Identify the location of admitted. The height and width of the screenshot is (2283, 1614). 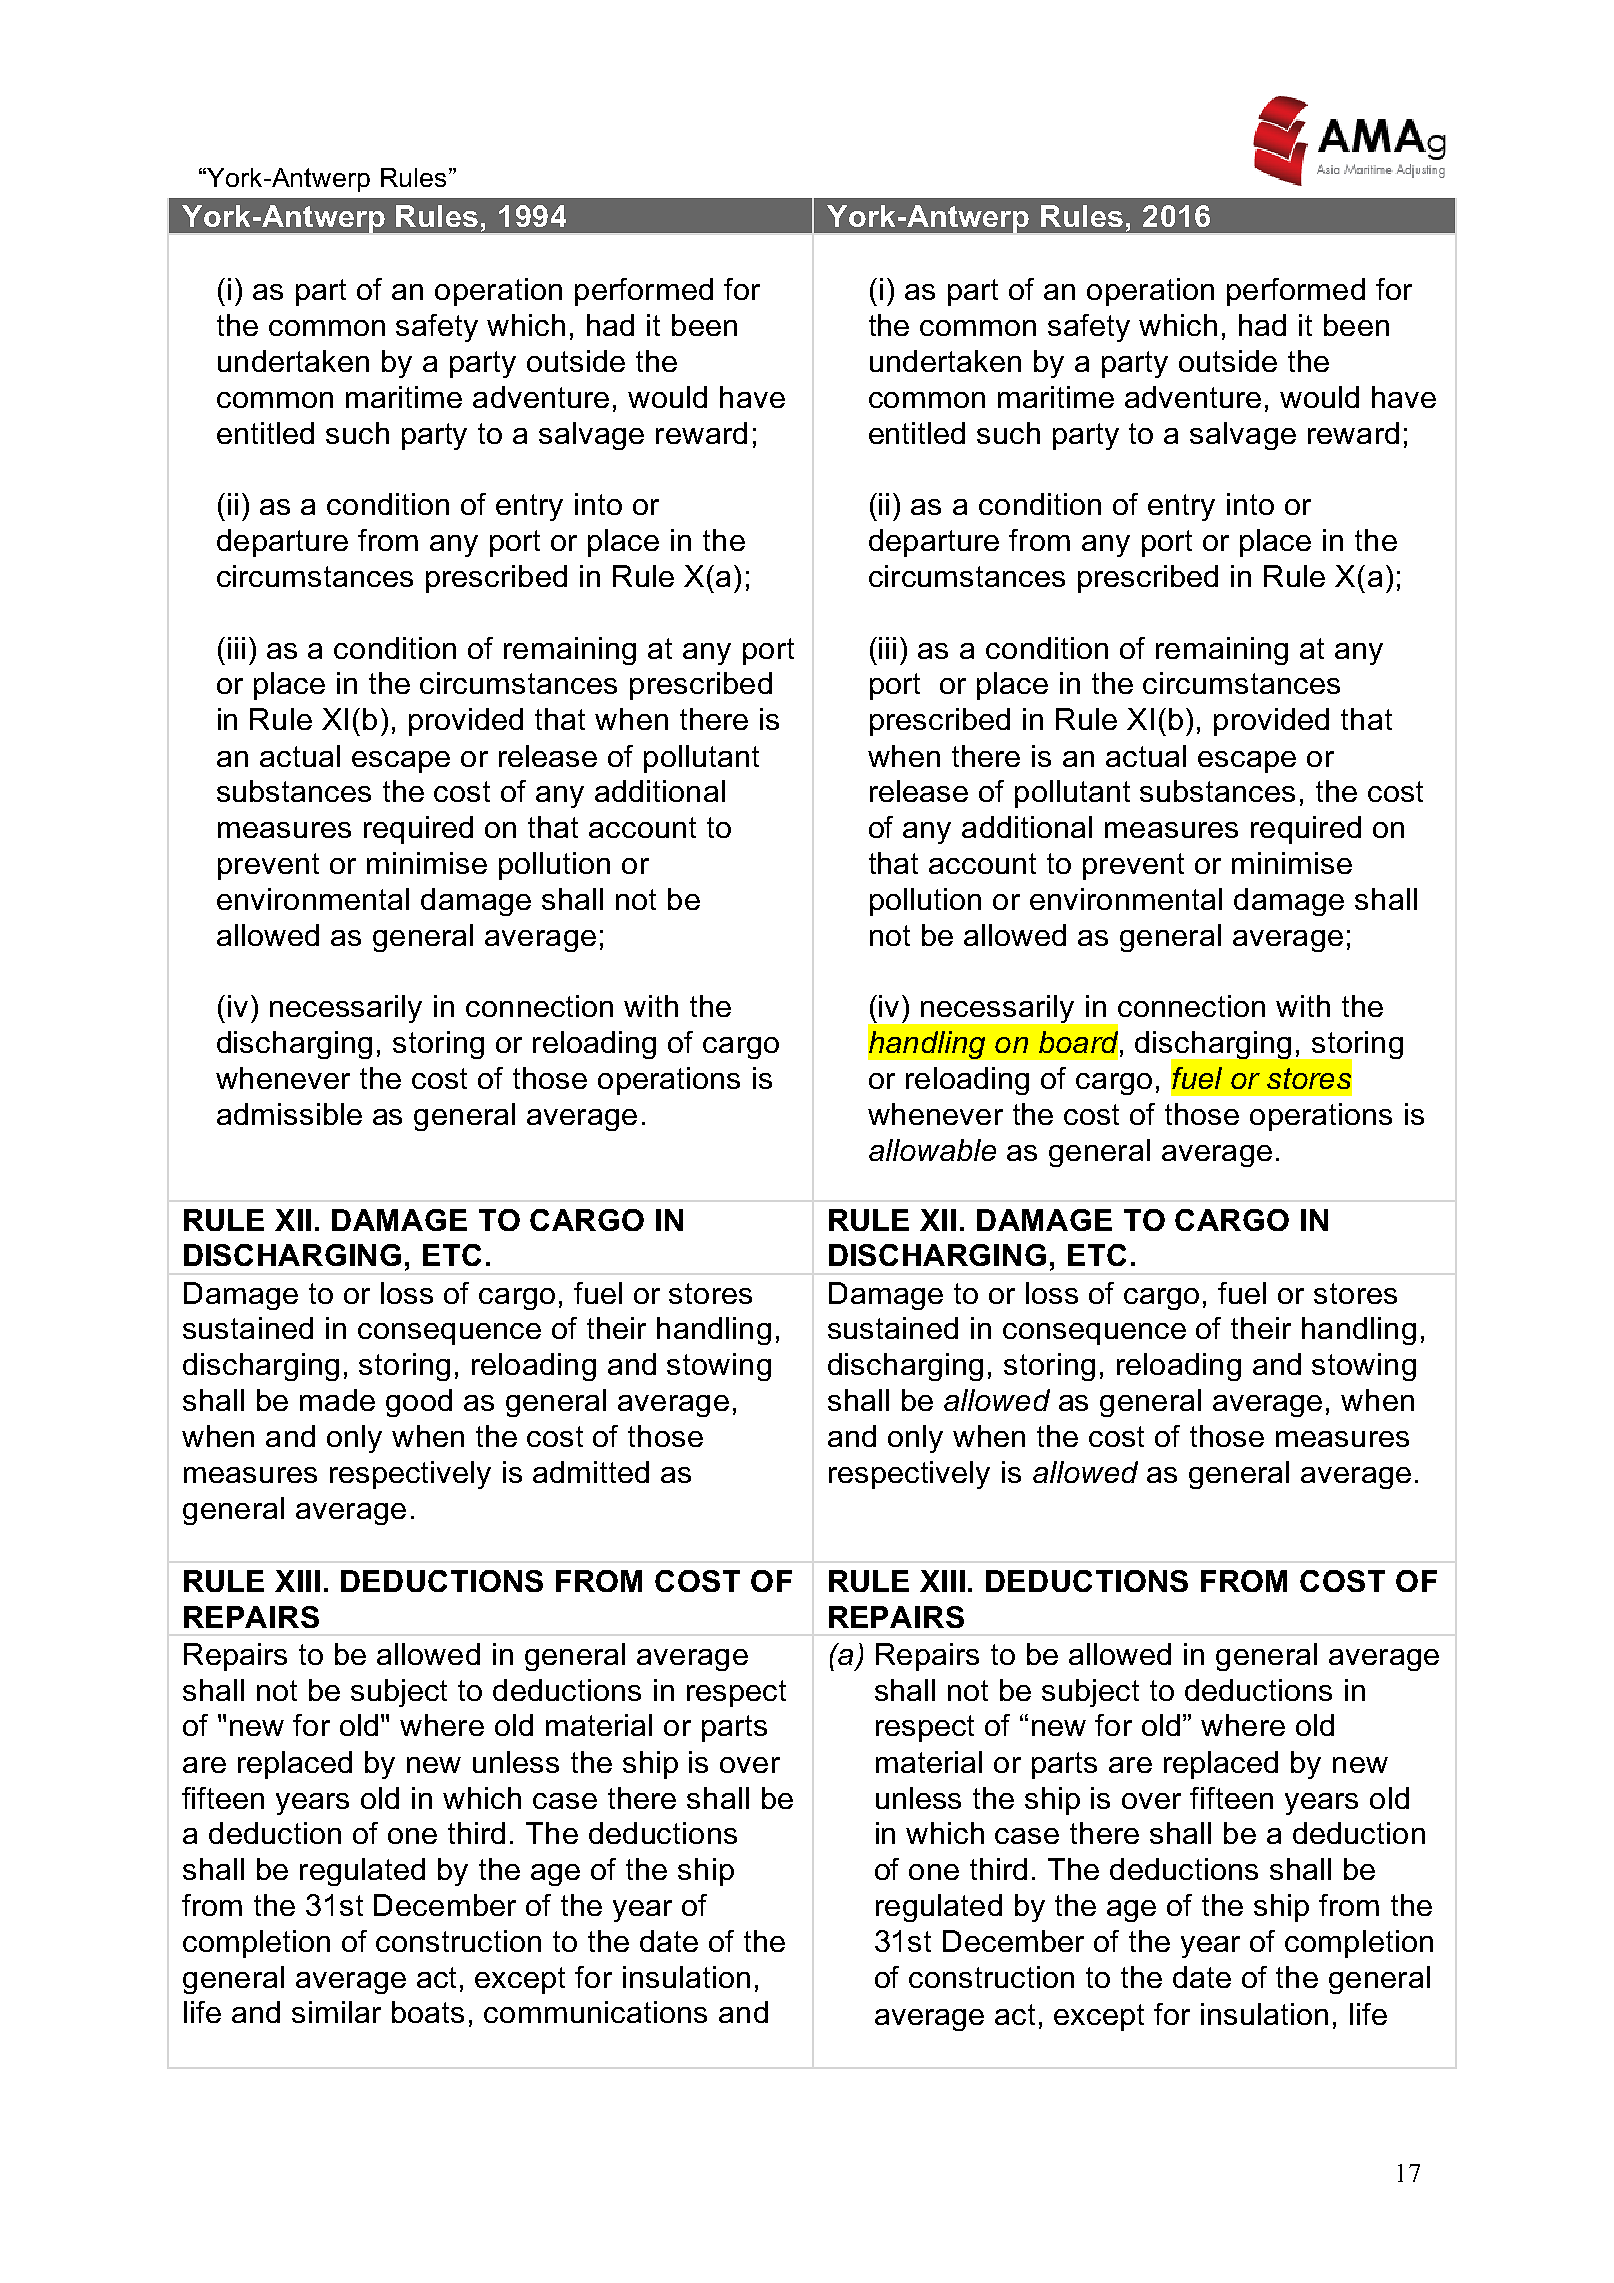
(591, 1472).
